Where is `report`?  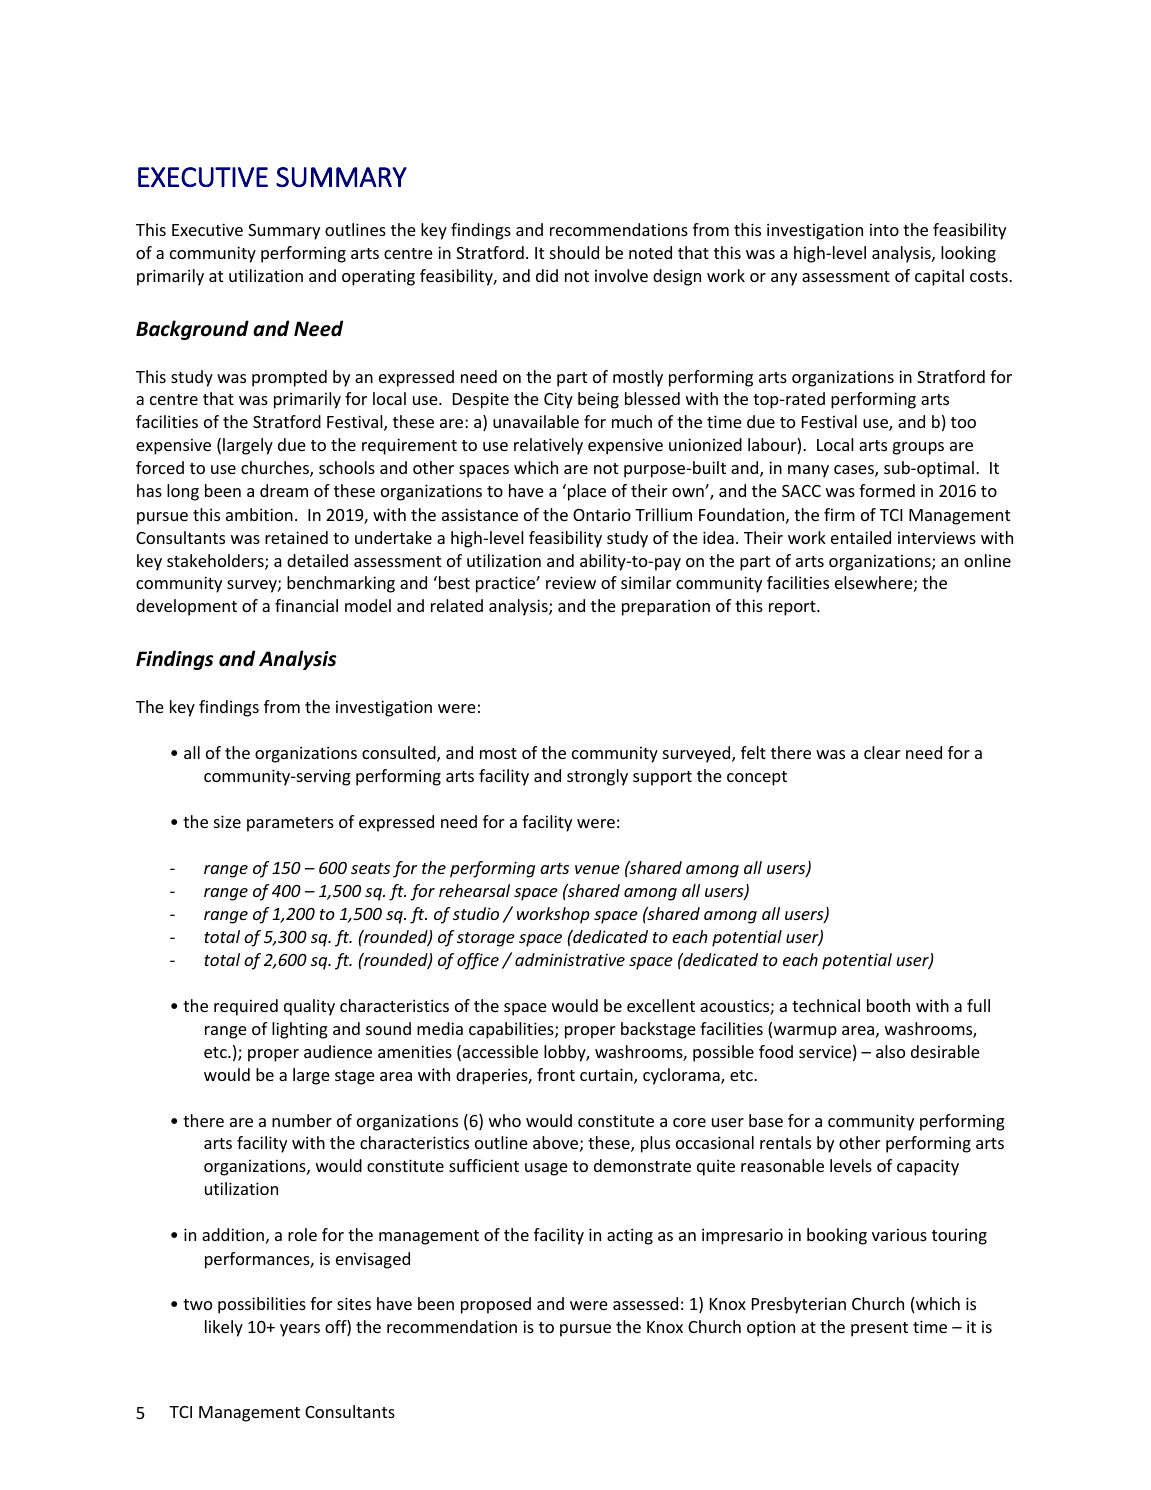 report is located at coordinates (793, 608).
